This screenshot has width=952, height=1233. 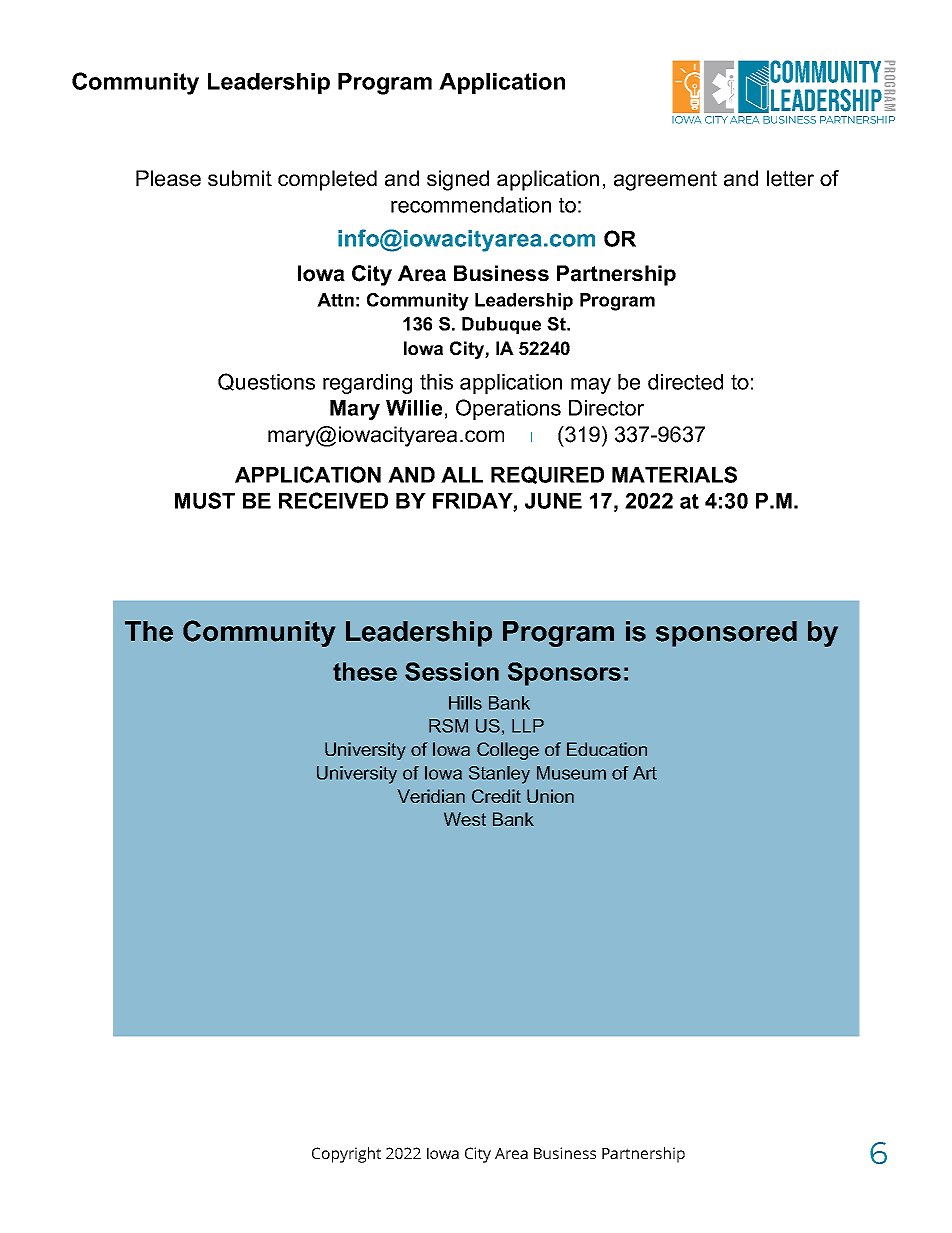 I want to click on sponsored, so click(x=726, y=634).
